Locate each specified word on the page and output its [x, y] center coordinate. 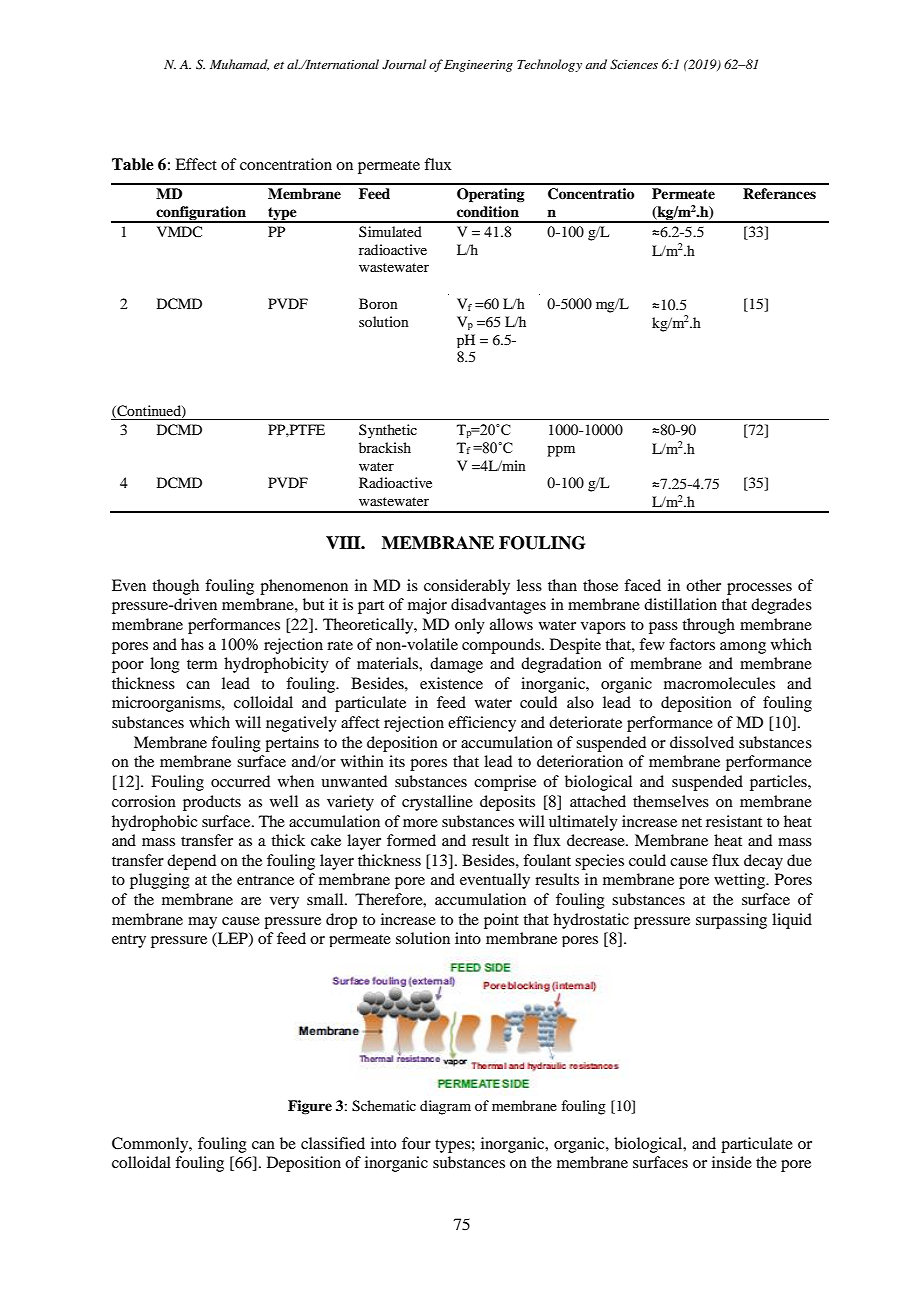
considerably [467, 587]
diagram [445, 1107]
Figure [310, 1107]
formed [411, 840]
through [708, 626]
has [192, 644]
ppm [561, 451]
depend [191, 862]
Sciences [634, 64]
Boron [378, 303]
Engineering [478, 66]
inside [732, 1162]
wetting [741, 881]
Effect [196, 164]
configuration [201, 214]
